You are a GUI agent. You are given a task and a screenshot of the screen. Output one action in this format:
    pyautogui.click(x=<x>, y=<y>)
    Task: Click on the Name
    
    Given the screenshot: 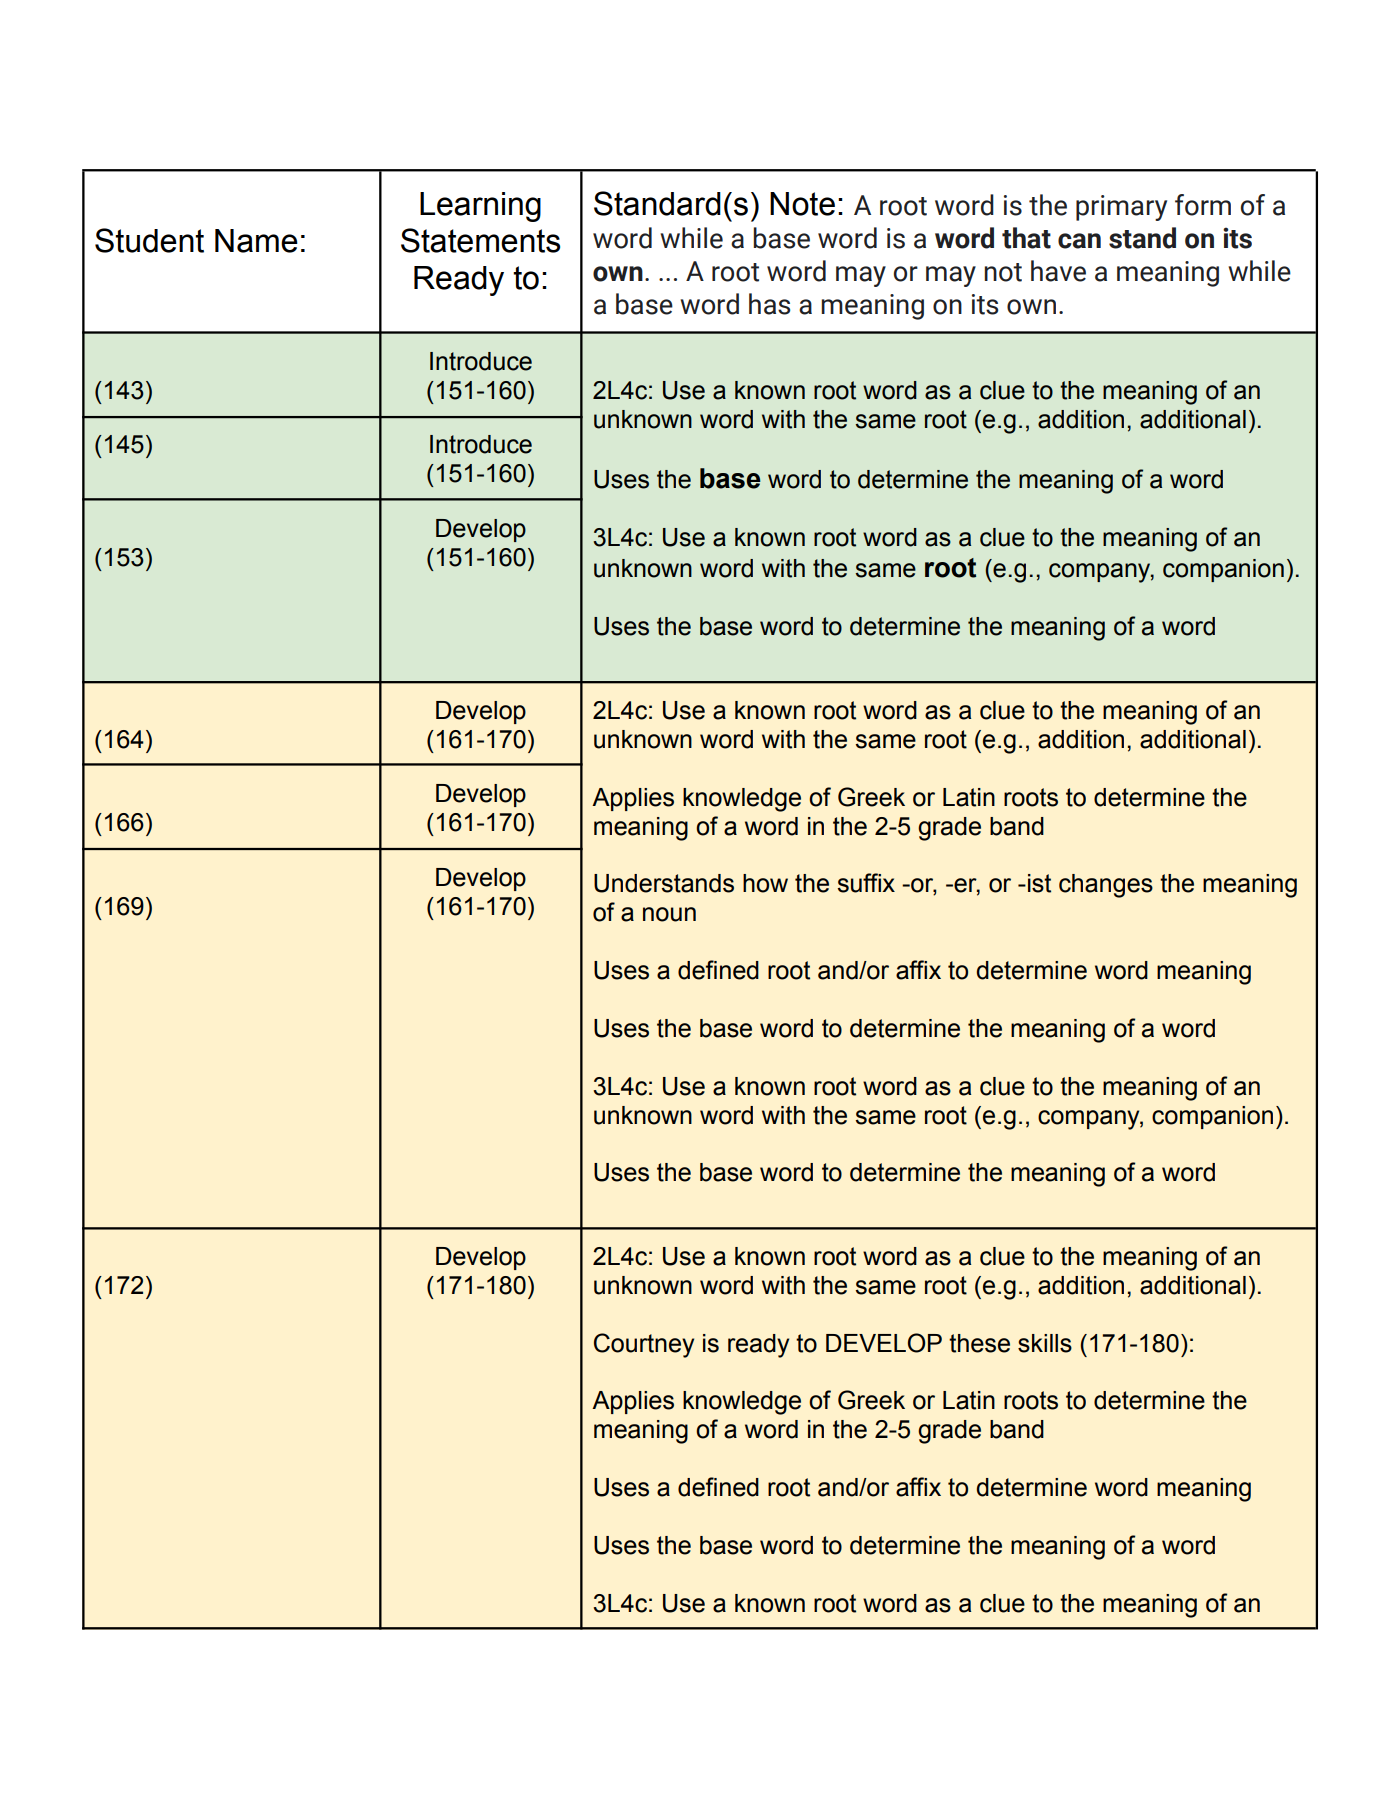 What is the action you would take?
    pyautogui.click(x=256, y=241)
